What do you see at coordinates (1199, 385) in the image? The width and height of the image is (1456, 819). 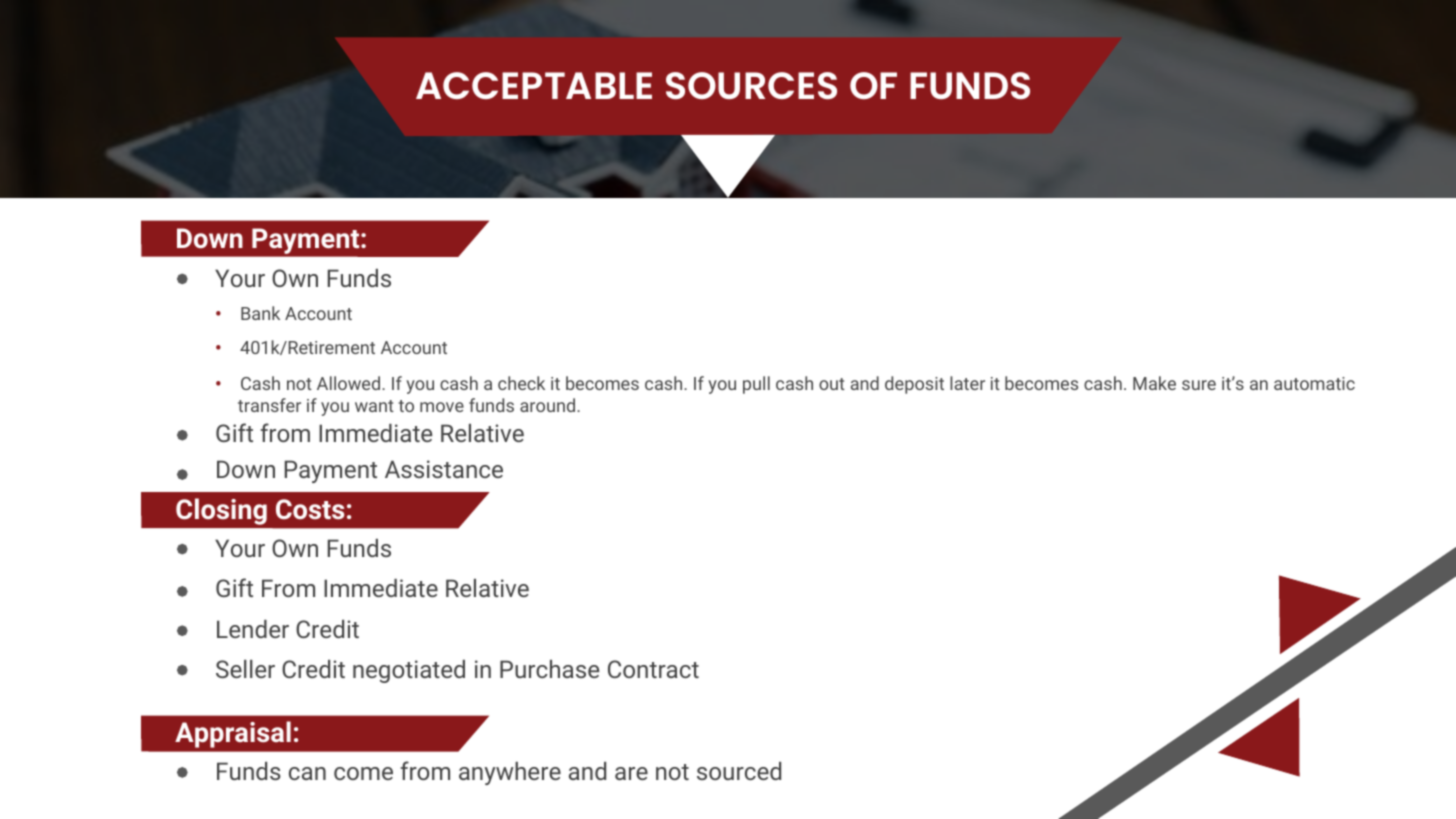 I see `sure` at bounding box center [1199, 385].
